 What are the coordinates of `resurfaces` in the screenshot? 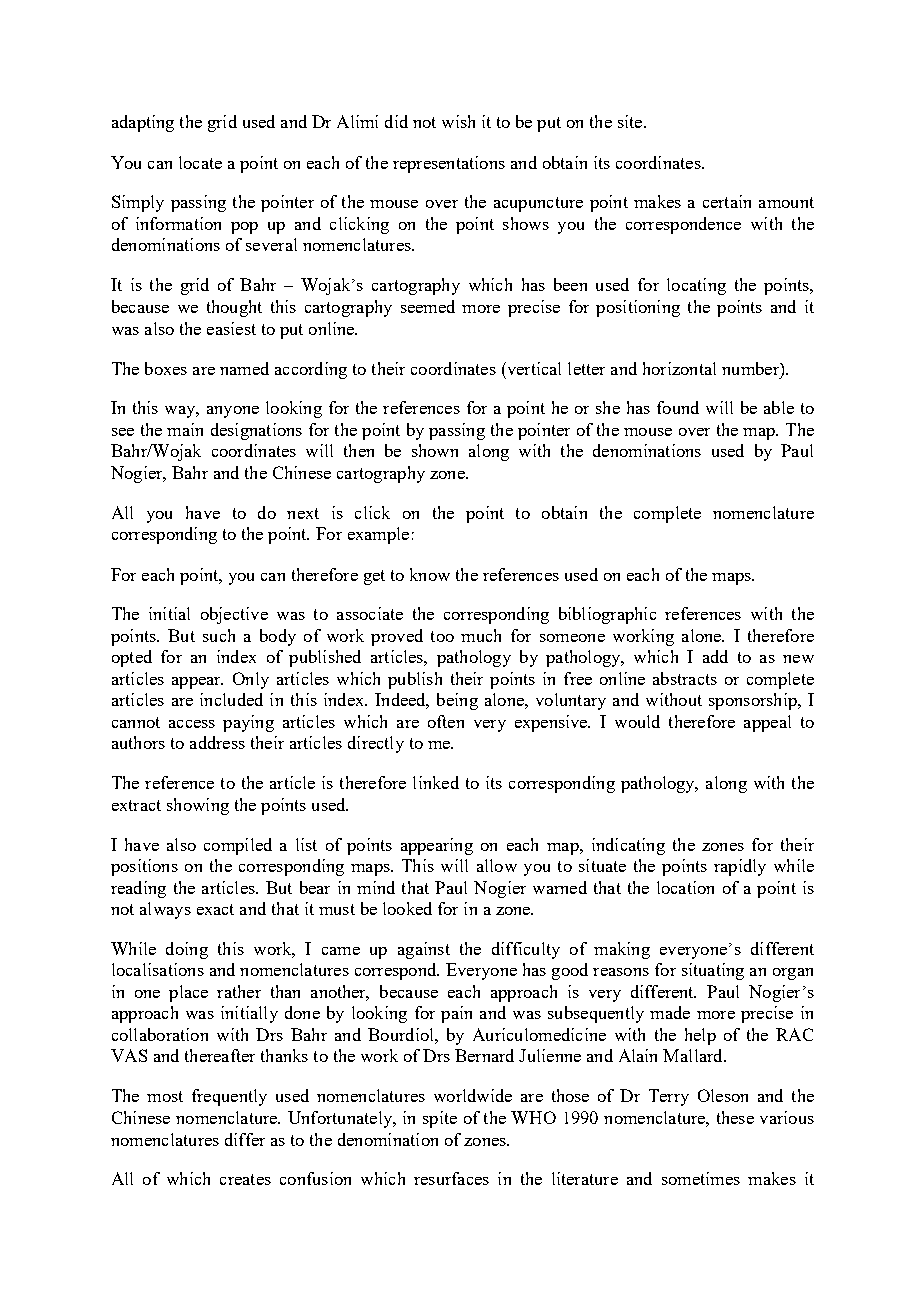 It's located at (451, 1178).
